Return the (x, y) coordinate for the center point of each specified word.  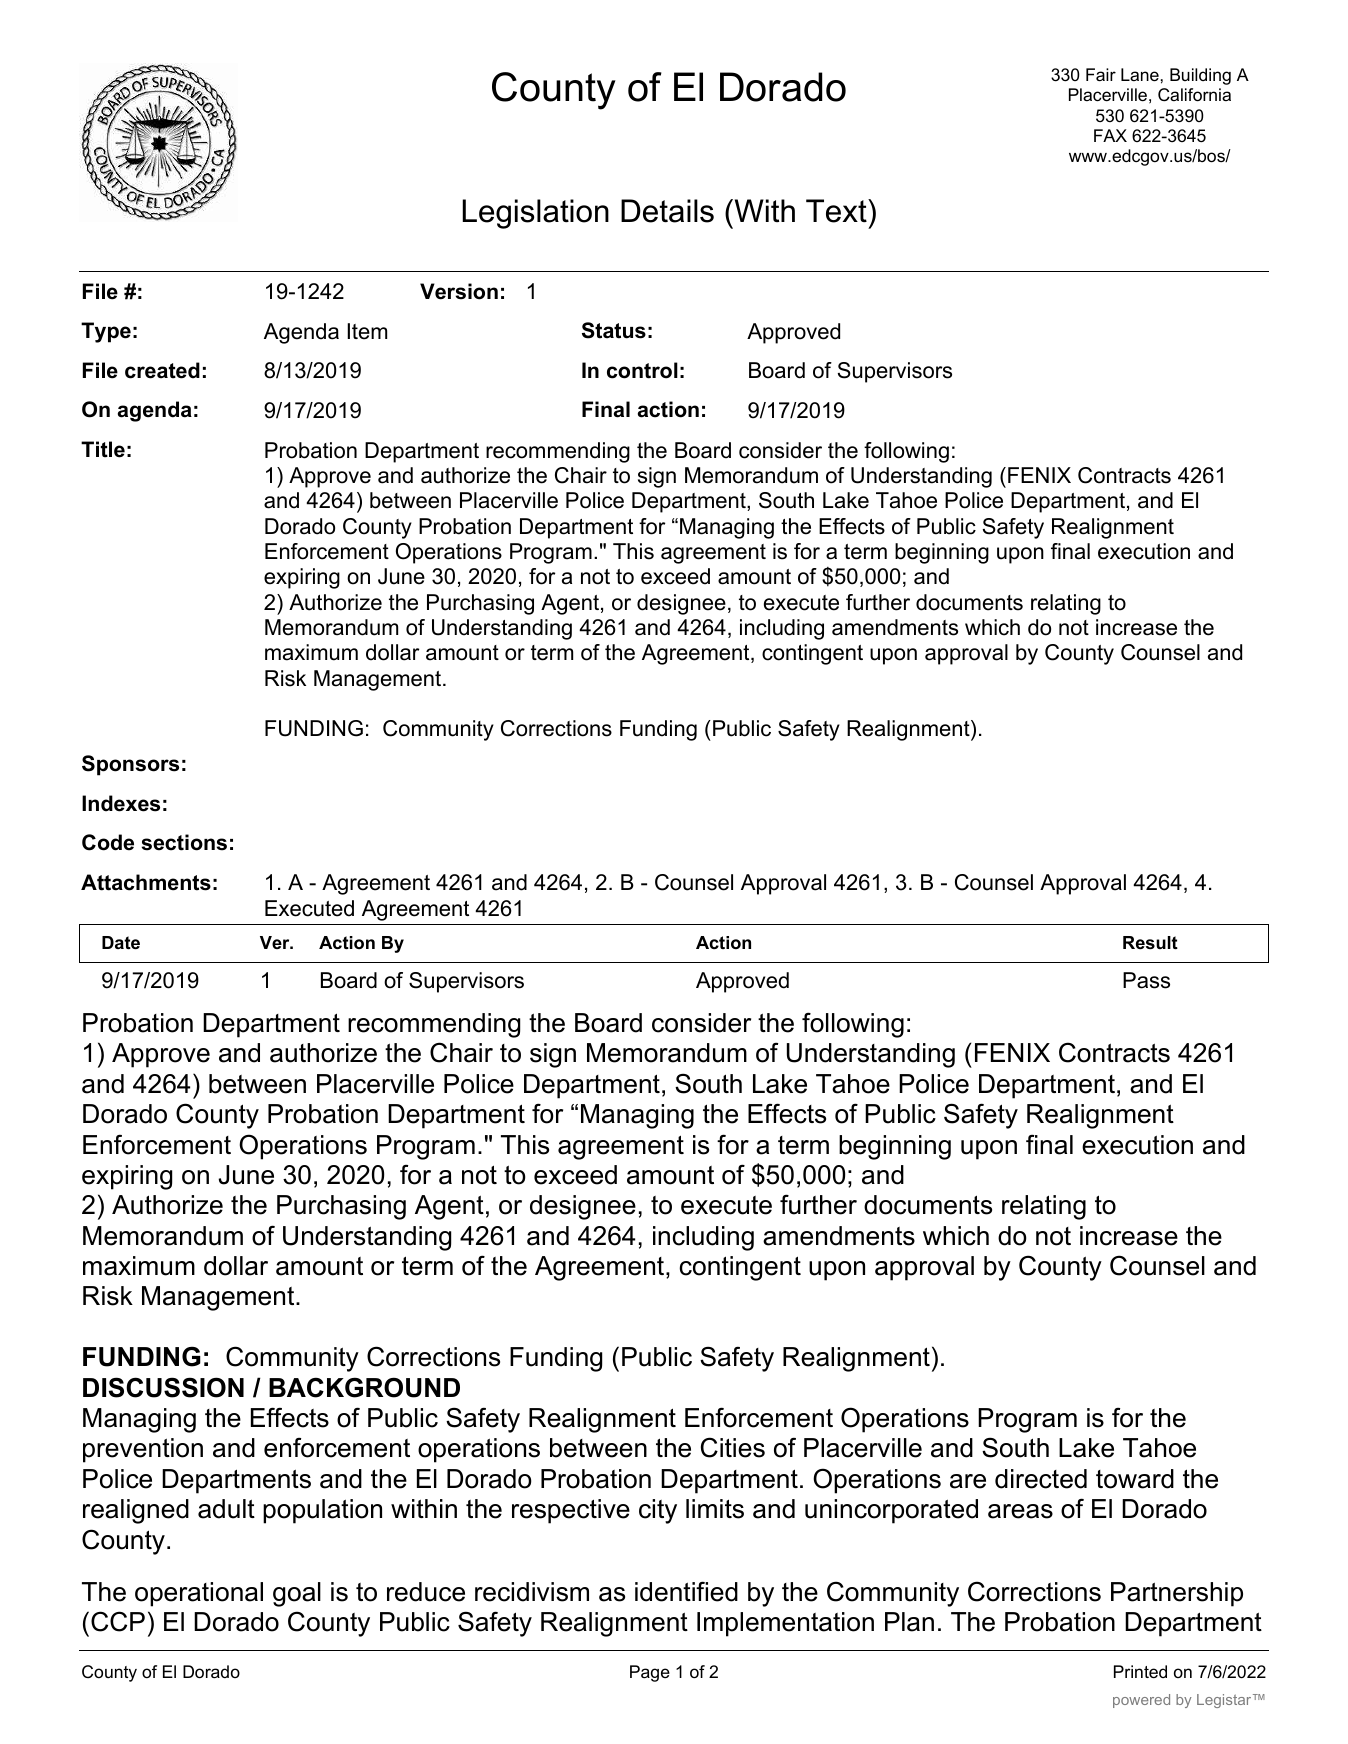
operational (199, 1594)
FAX (1110, 135)
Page (650, 1673)
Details (667, 211)
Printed (1140, 1672)
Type (106, 332)
